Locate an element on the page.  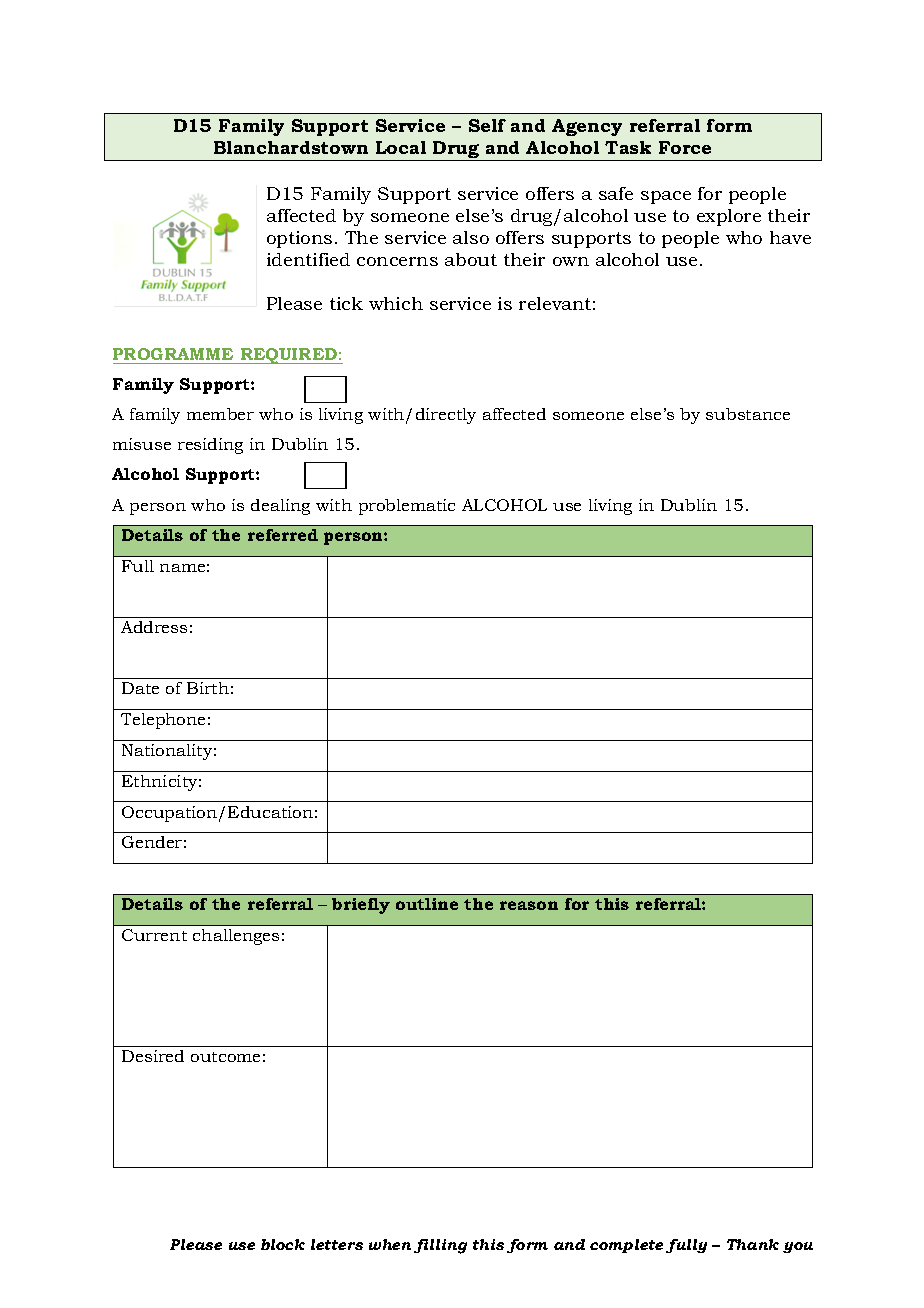
Force is located at coordinates (685, 147).
